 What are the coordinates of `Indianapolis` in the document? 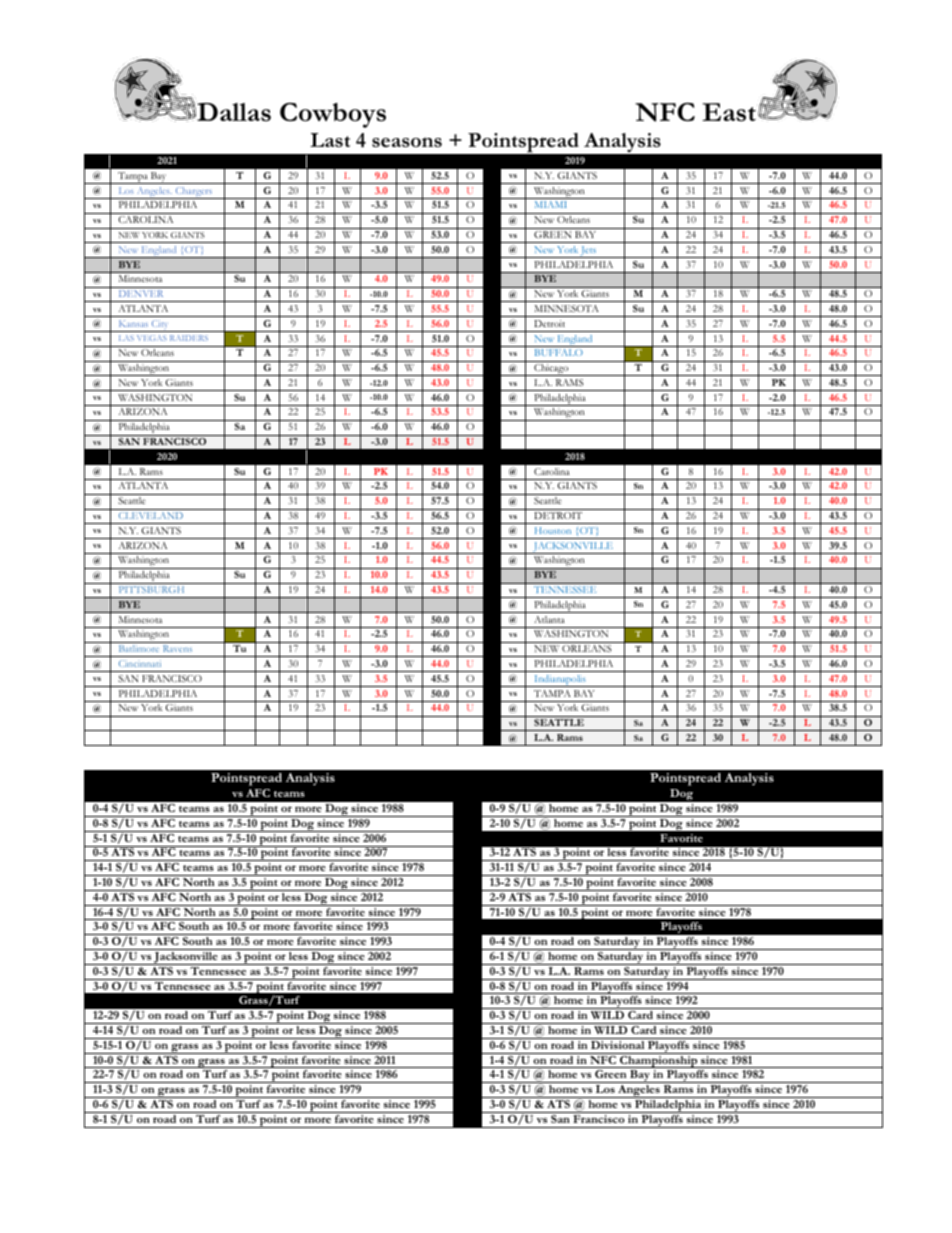 It's located at (560, 681).
